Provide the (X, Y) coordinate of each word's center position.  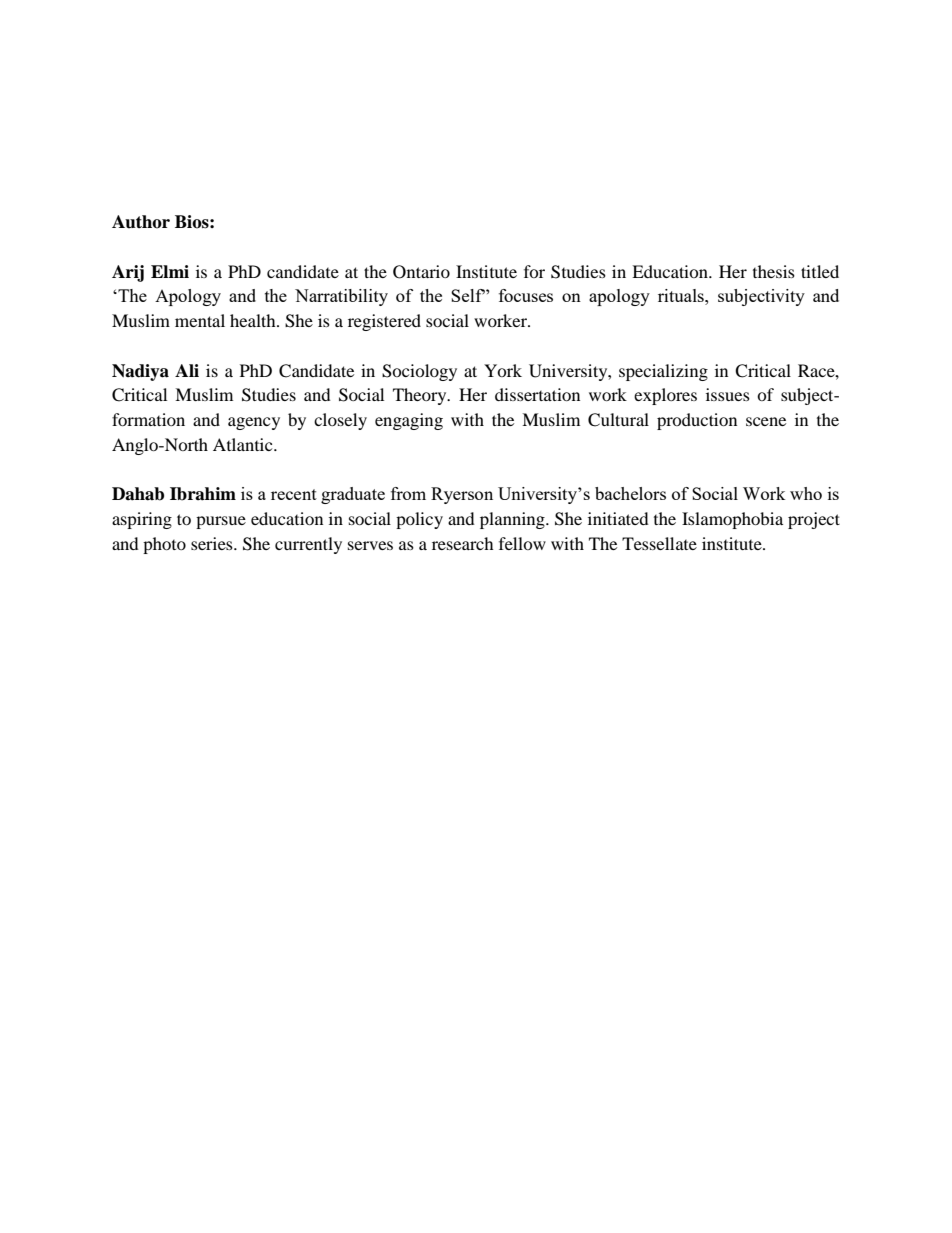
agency (254, 423)
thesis (774, 271)
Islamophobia (732, 520)
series (213, 543)
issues (728, 394)
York (503, 370)
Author (141, 222)
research (463, 543)
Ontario (421, 272)
